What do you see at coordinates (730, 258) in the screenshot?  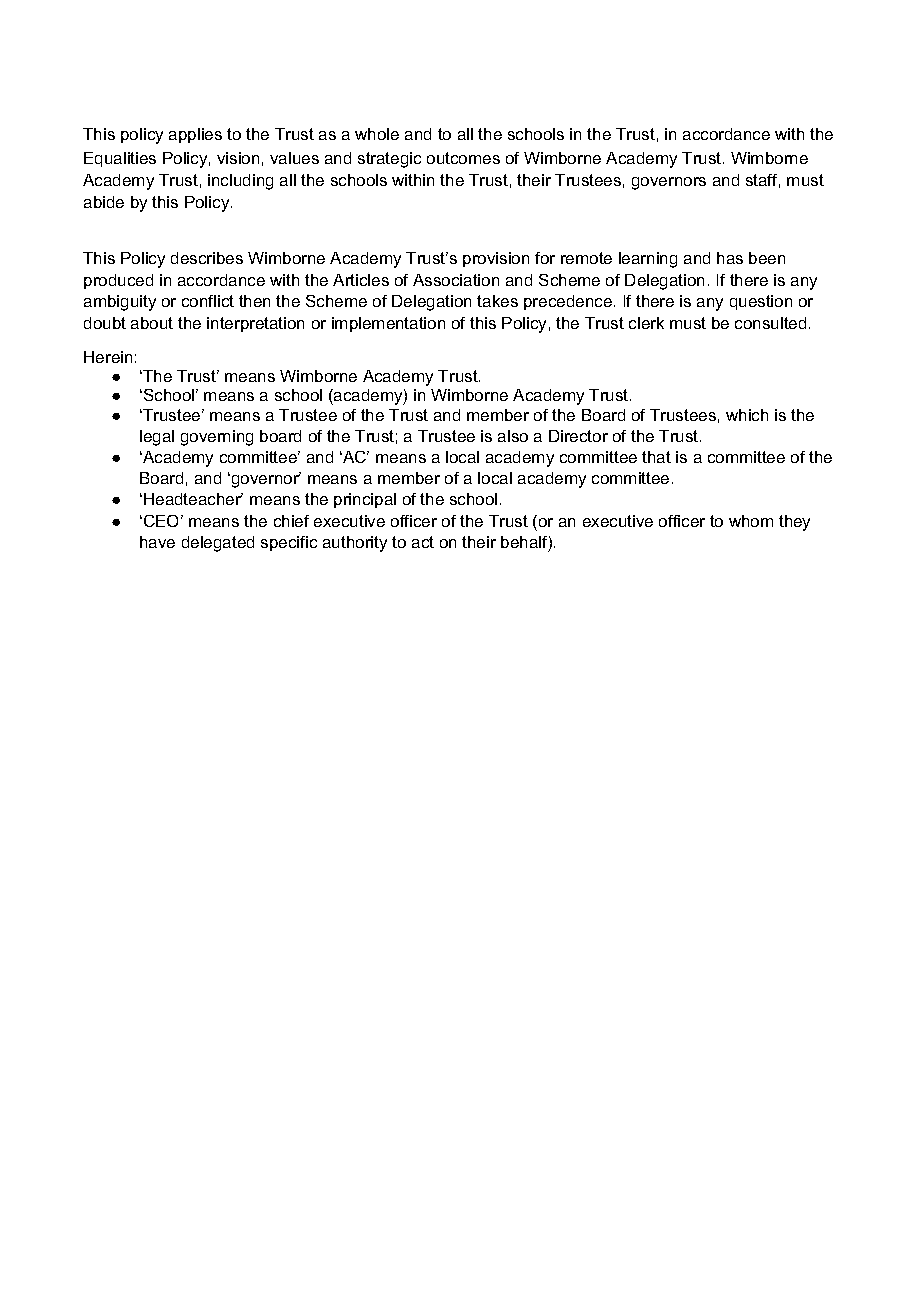 I see `has` at bounding box center [730, 258].
